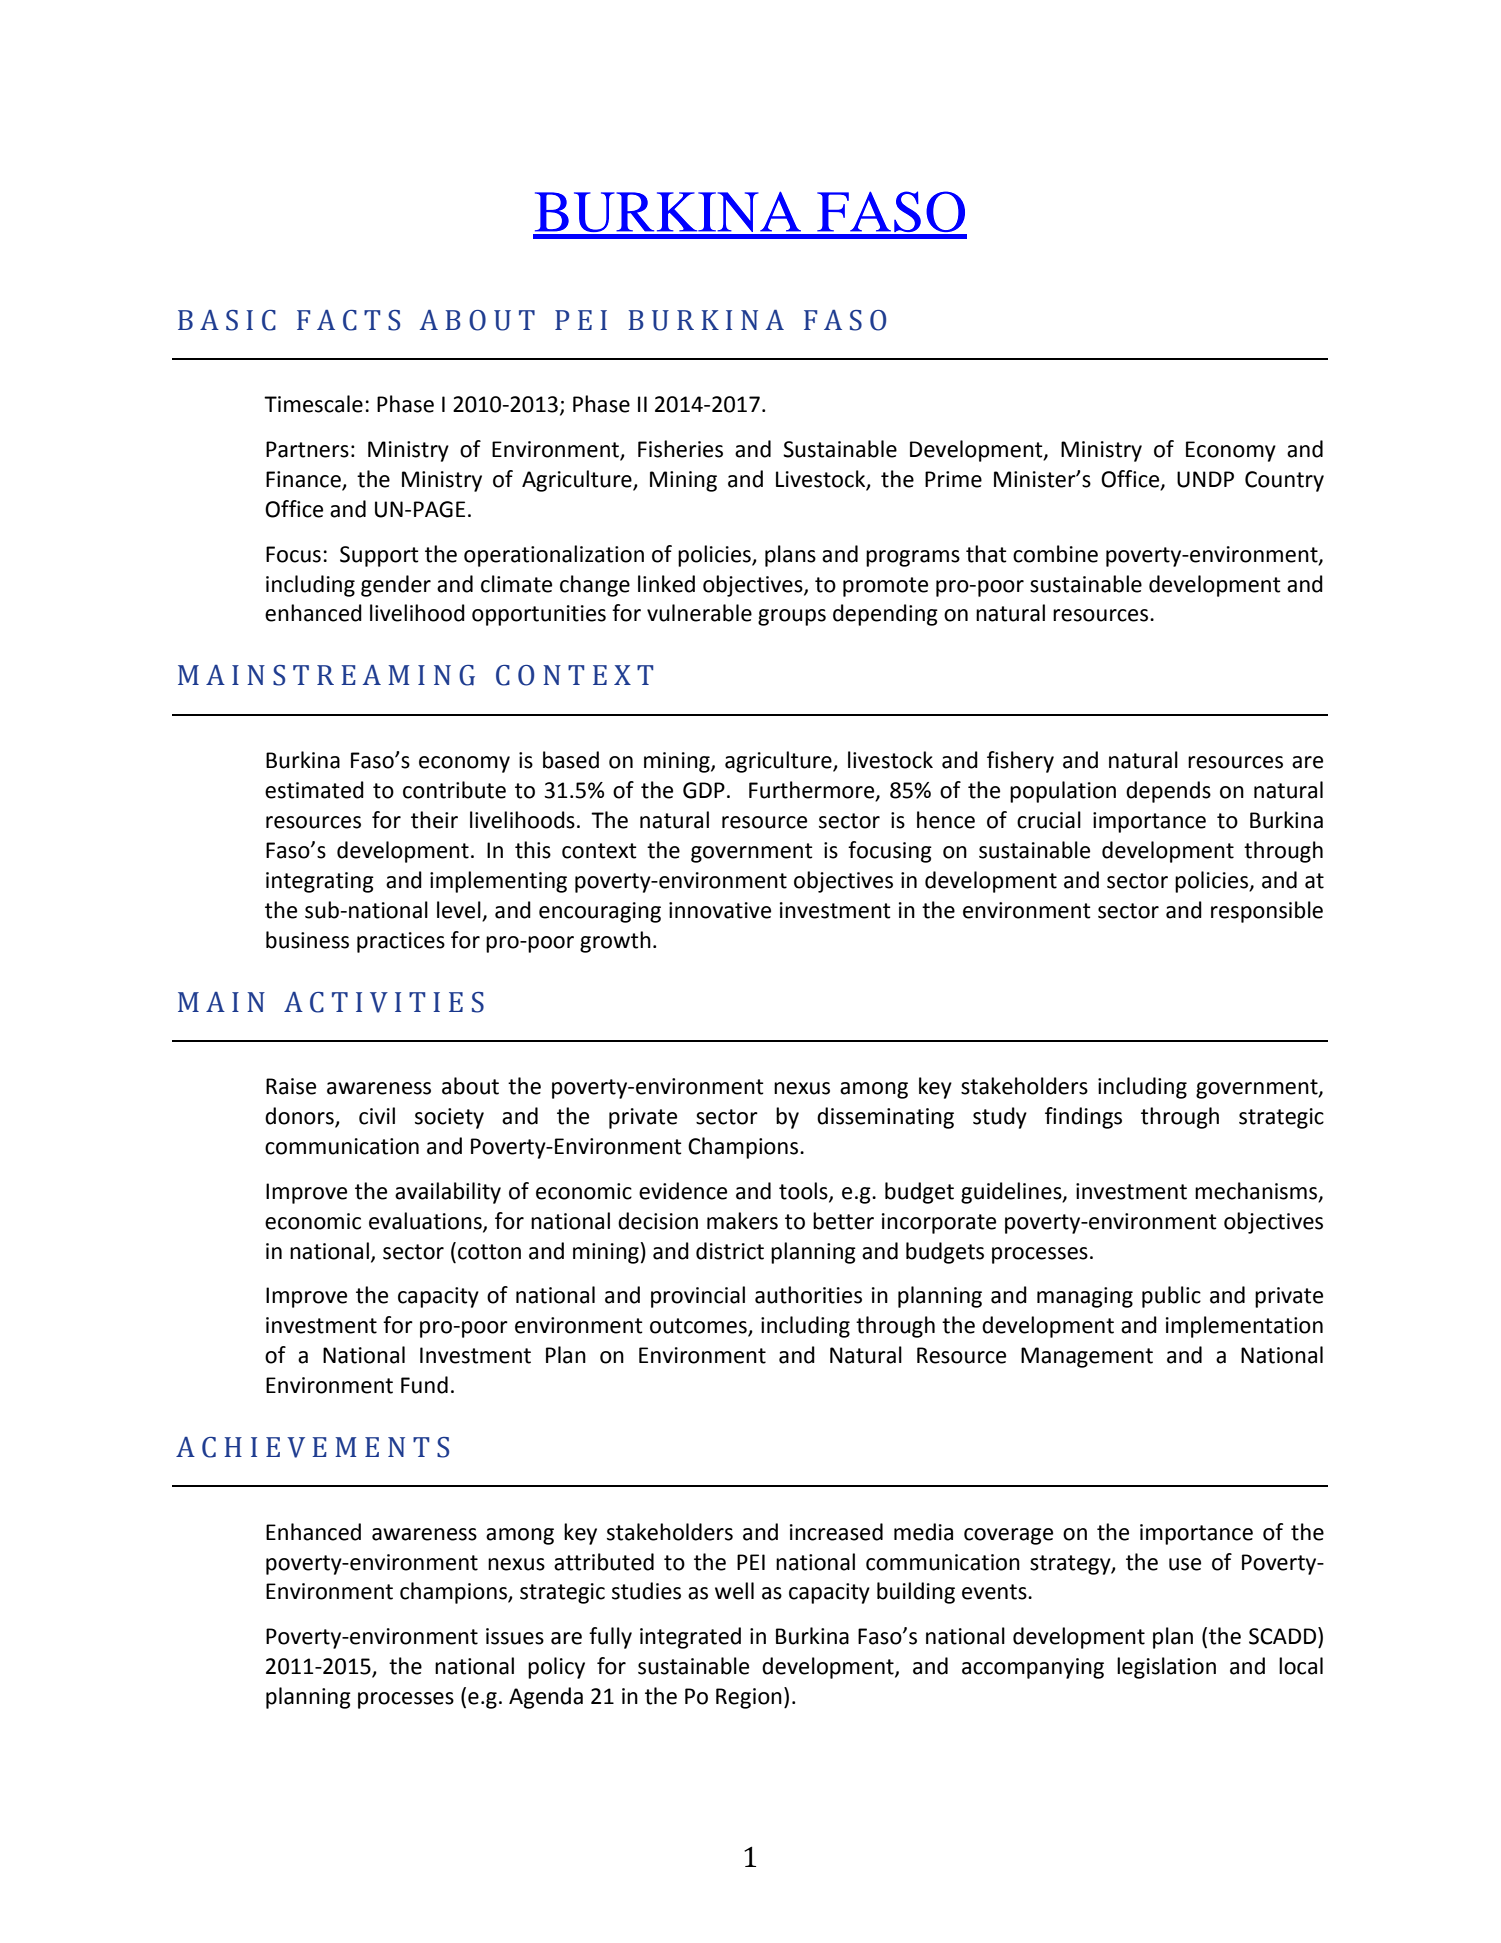  Describe the element at coordinates (680, 449) in the image. I see `Fisheries` at that location.
